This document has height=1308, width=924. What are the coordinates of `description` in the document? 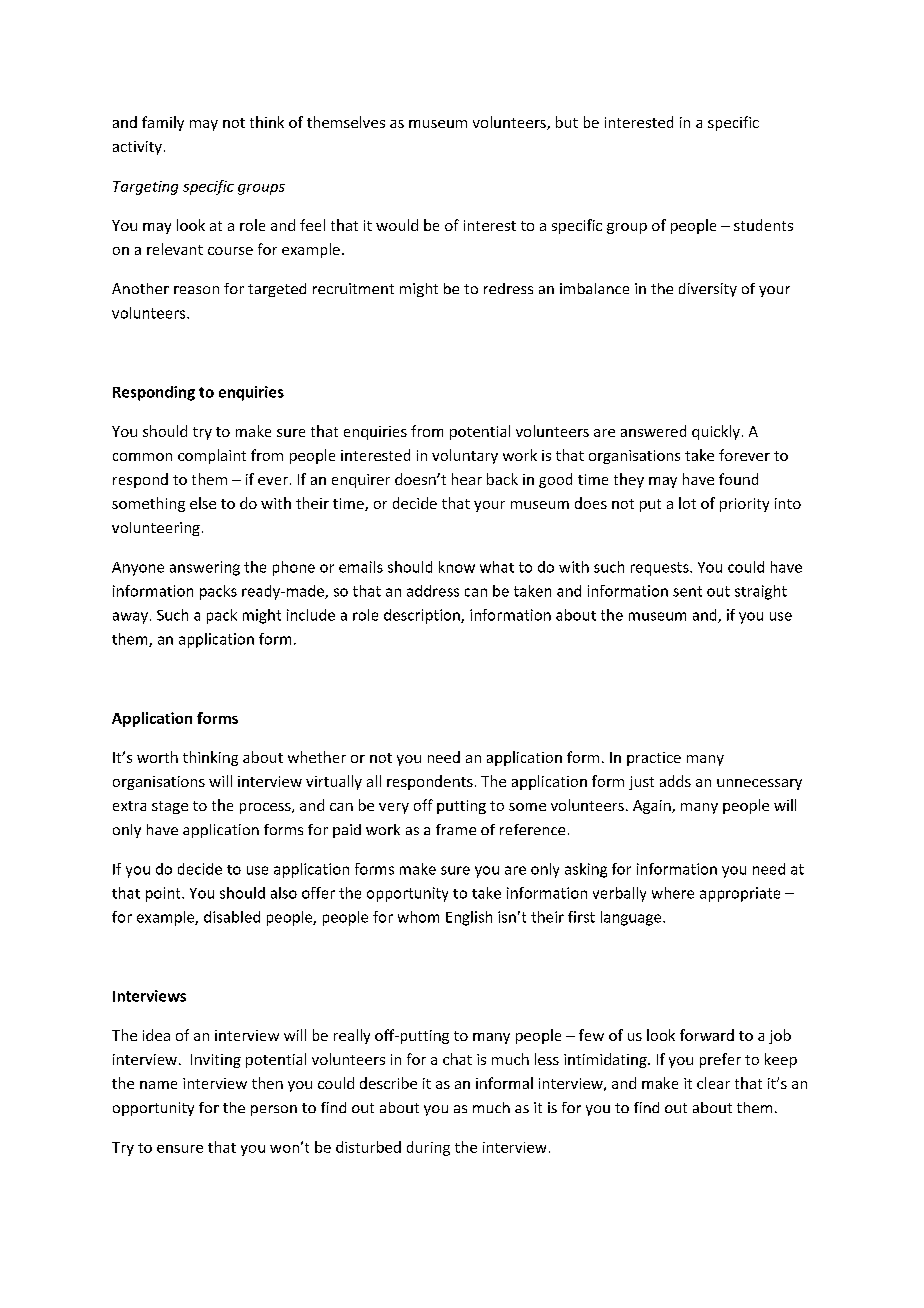 It's located at (423, 616).
